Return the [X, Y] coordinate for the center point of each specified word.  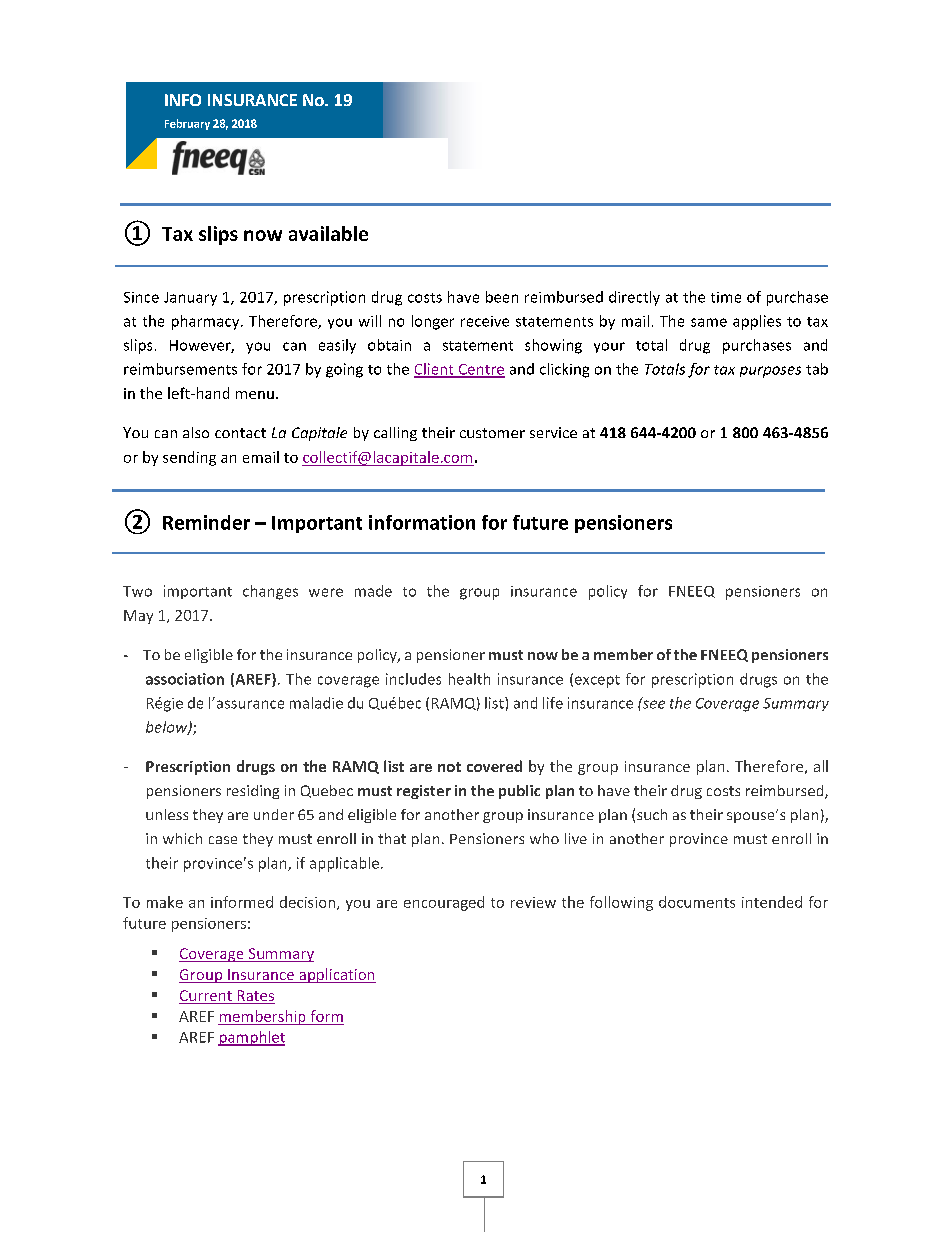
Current [206, 997]
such [652, 814]
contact [240, 433]
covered [494, 766]
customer [492, 433]
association [185, 679]
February [187, 124]
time [726, 297]
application [336, 975]
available [328, 233]
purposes [770, 372]
